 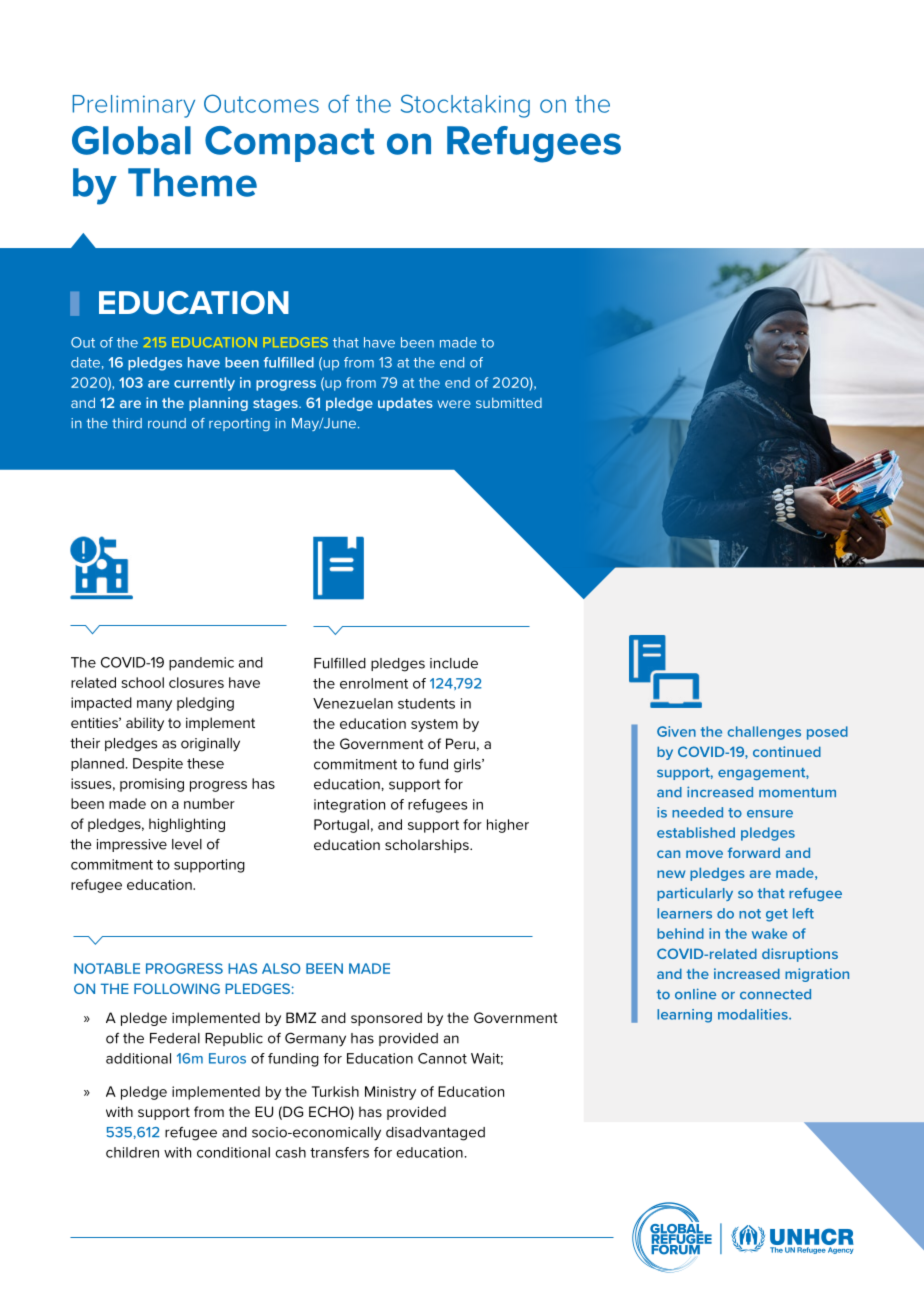 What do you see at coordinates (131, 140) in the image?
I see `Global` at bounding box center [131, 140].
